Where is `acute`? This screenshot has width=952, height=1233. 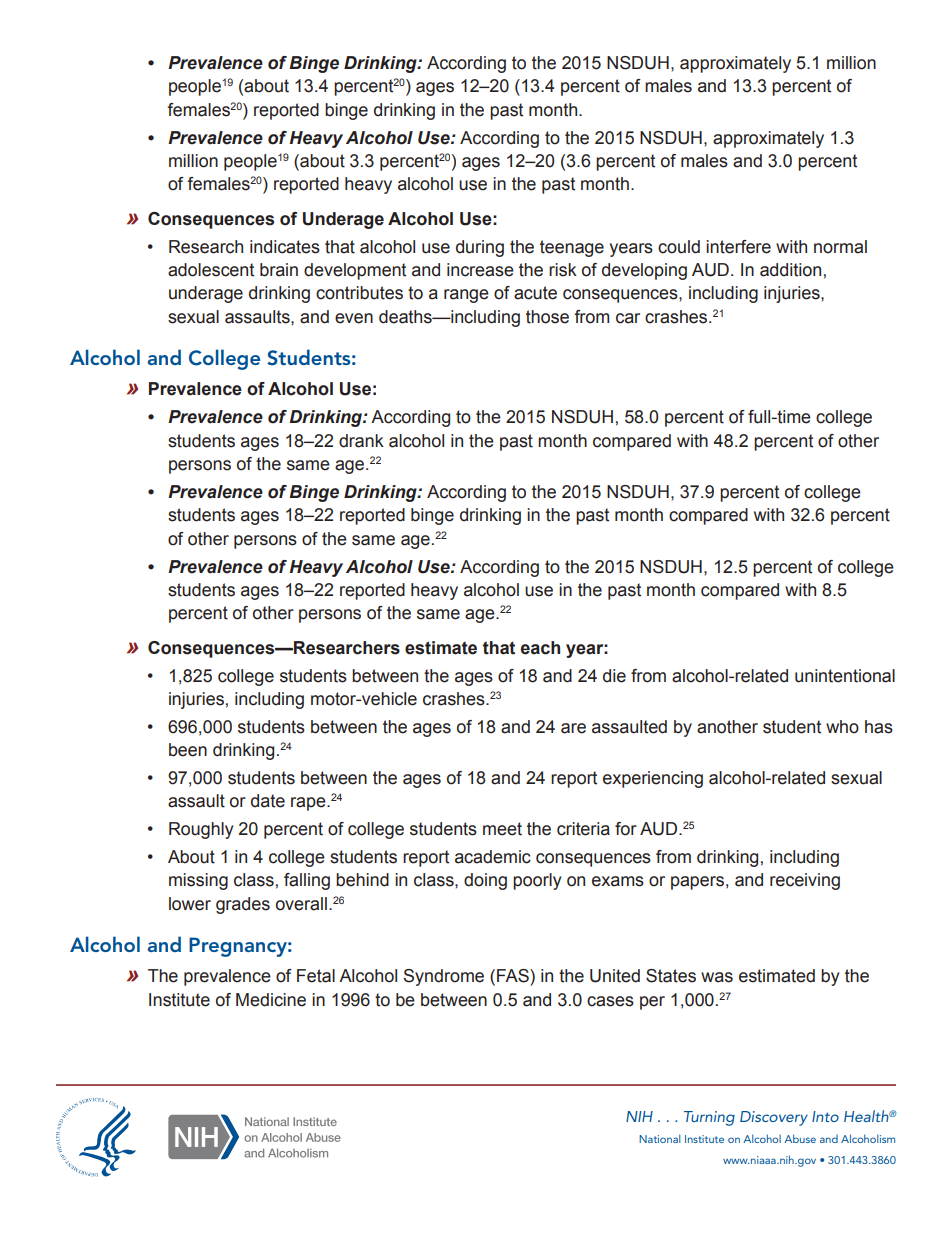 acute is located at coordinates (535, 293).
